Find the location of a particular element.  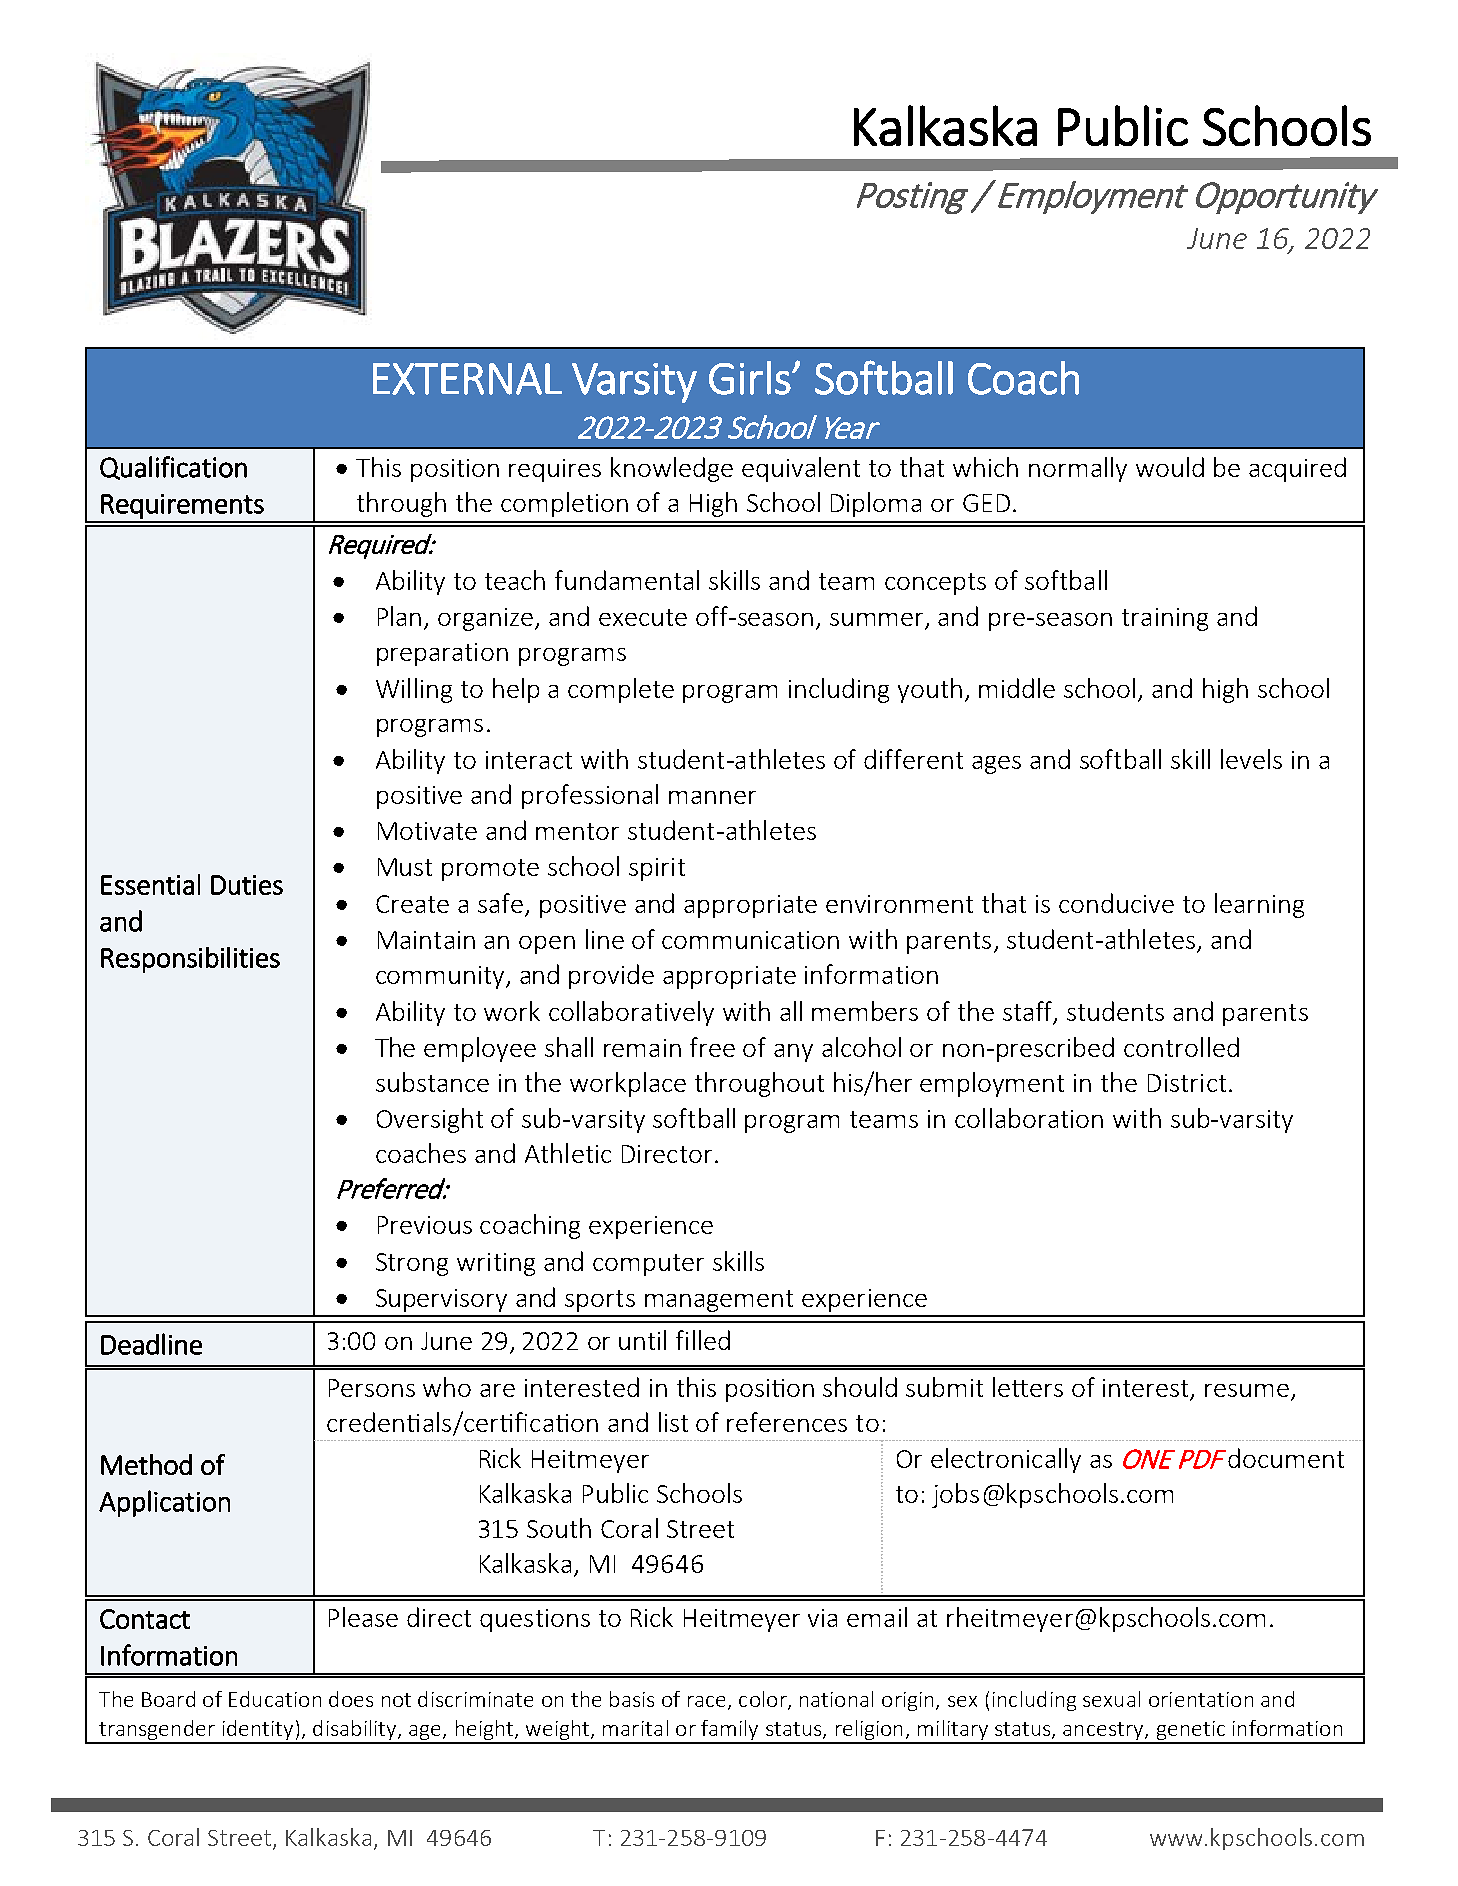

resume is located at coordinates (1247, 1390).
